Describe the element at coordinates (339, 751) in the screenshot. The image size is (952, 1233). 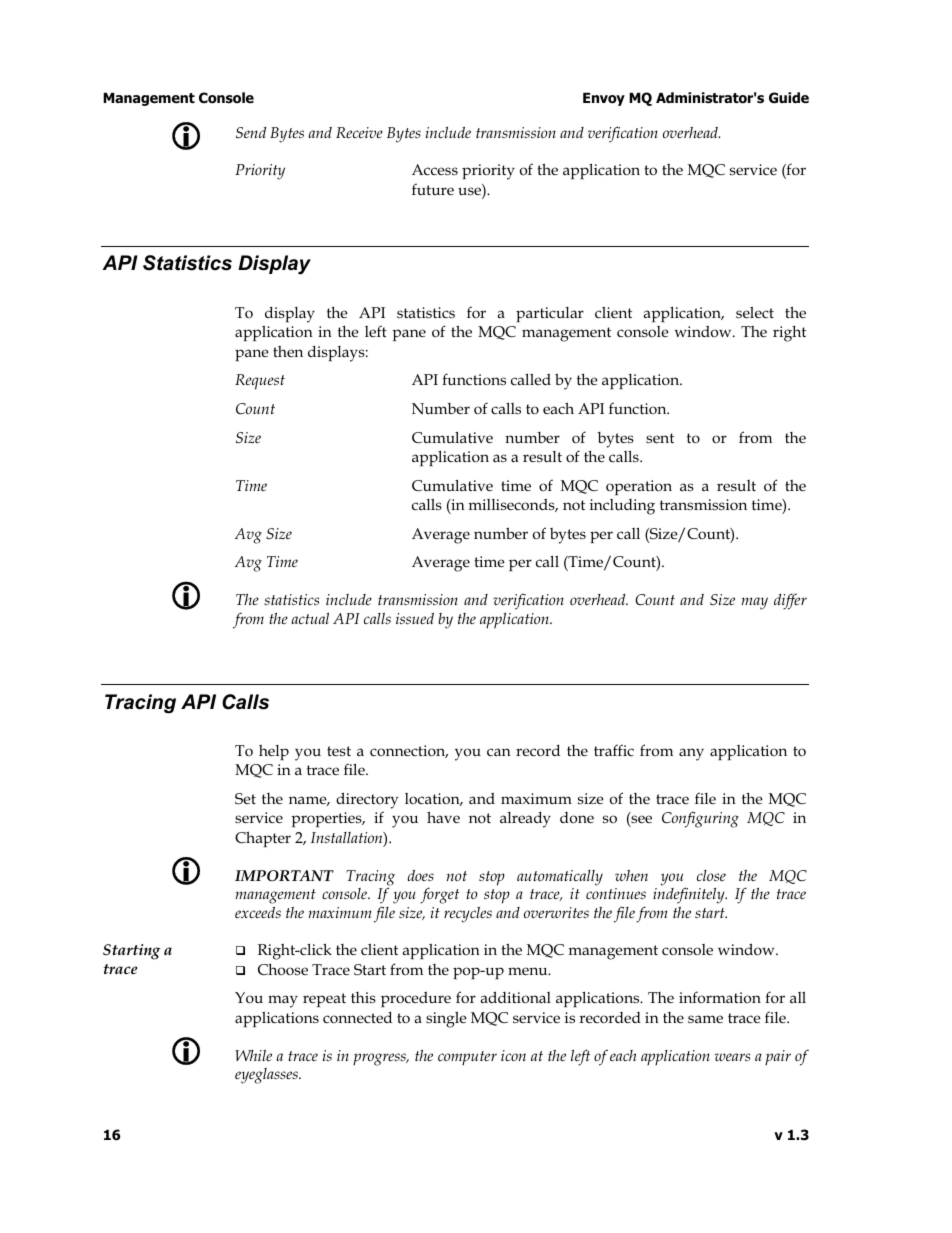
I see `test` at that location.
